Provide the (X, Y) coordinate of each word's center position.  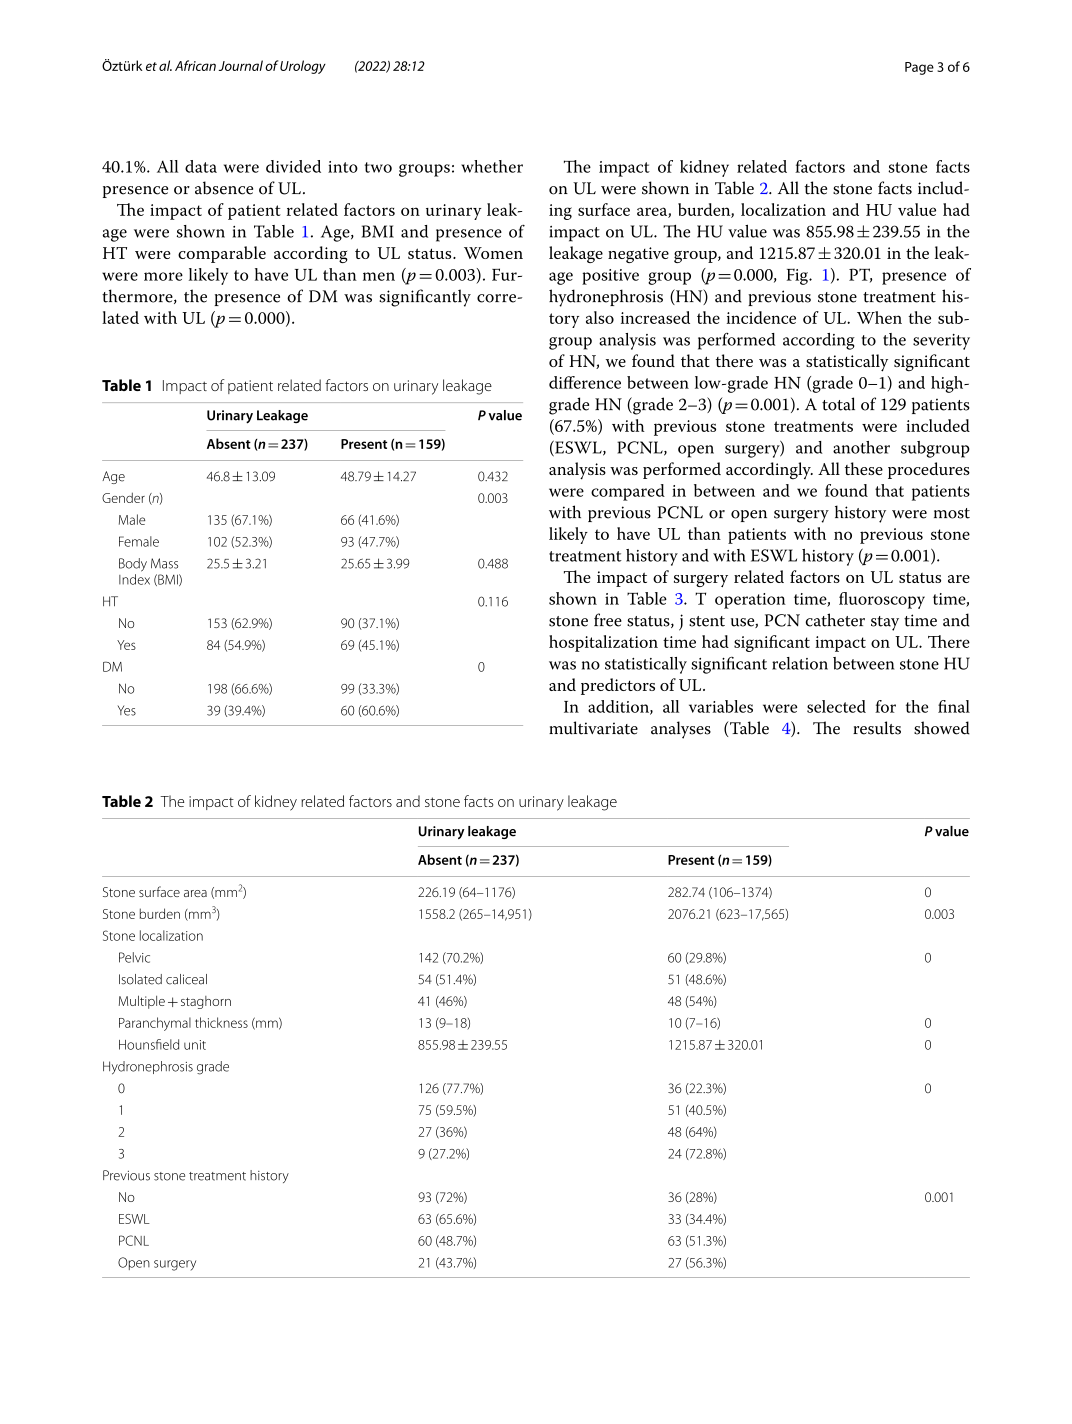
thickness (221, 1022)
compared (628, 492)
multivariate (593, 728)
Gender (123, 497)
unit (195, 1045)
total (838, 404)
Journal (241, 65)
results (877, 728)
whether (492, 166)
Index (134, 579)
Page (919, 68)
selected (836, 706)
